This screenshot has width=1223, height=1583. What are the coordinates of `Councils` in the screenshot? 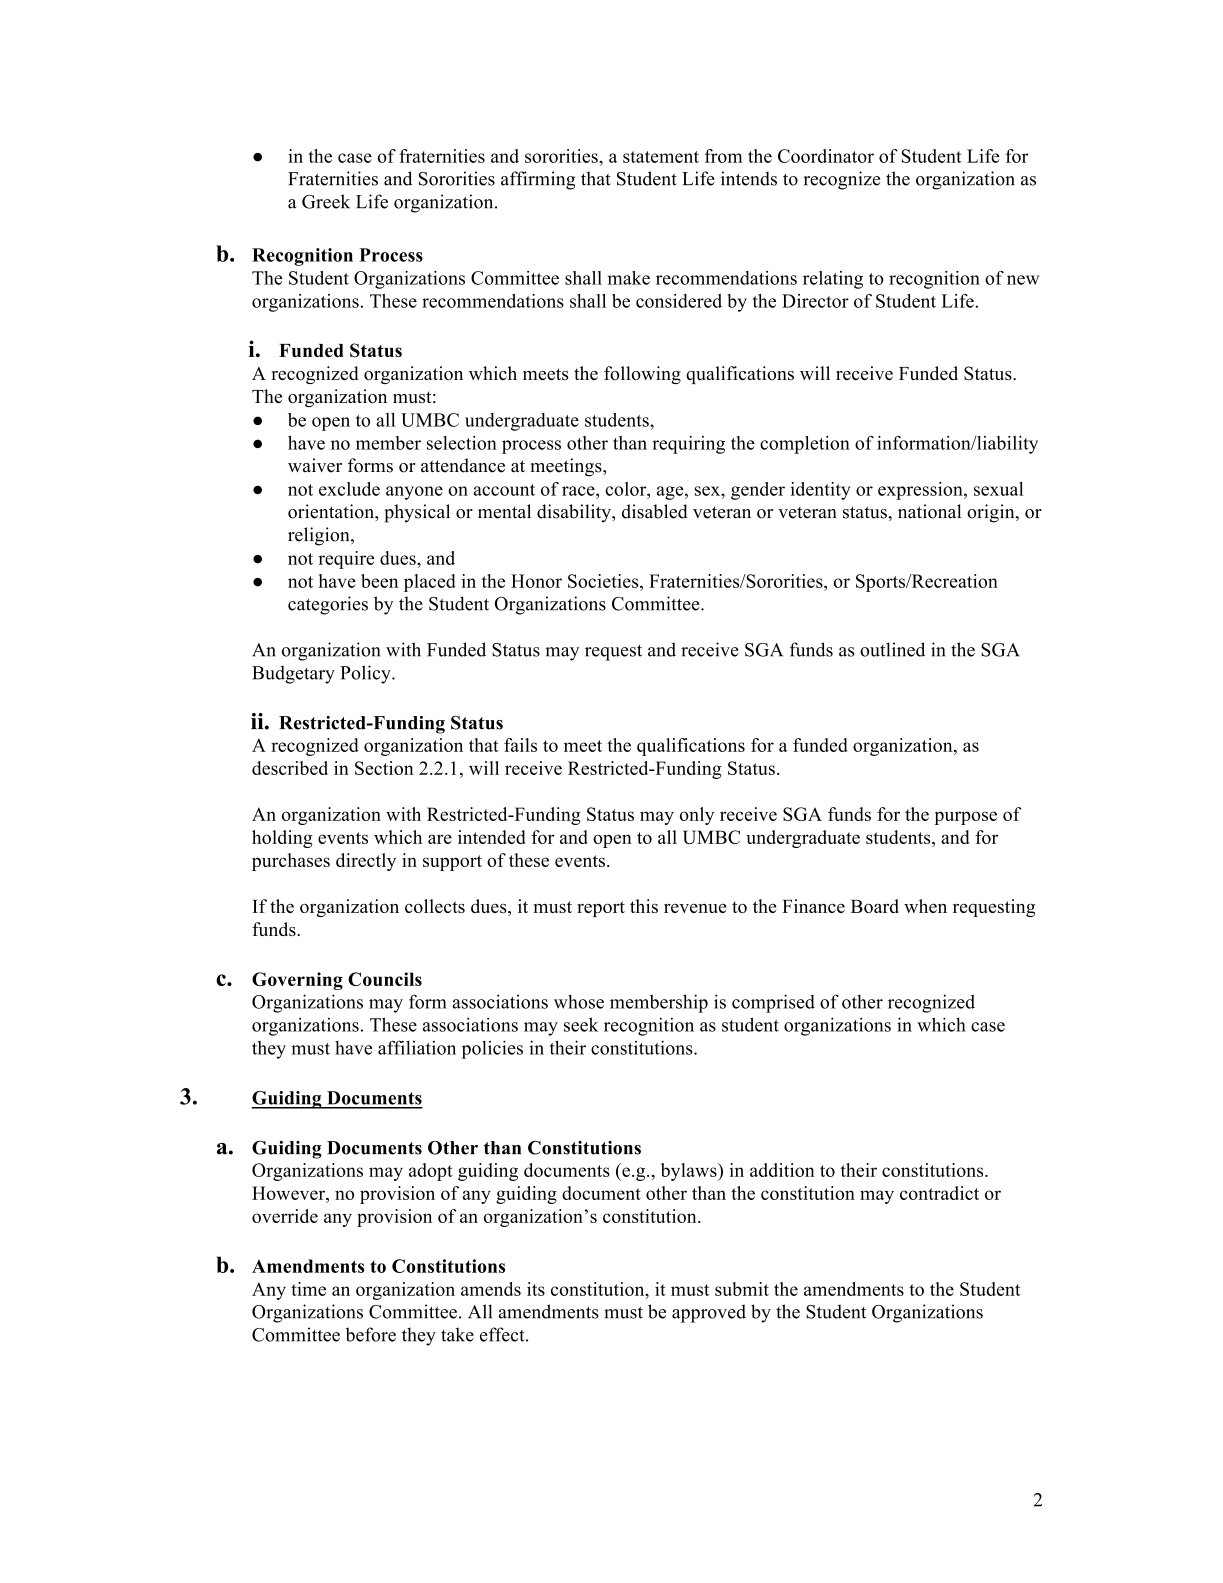 It's located at (385, 979).
